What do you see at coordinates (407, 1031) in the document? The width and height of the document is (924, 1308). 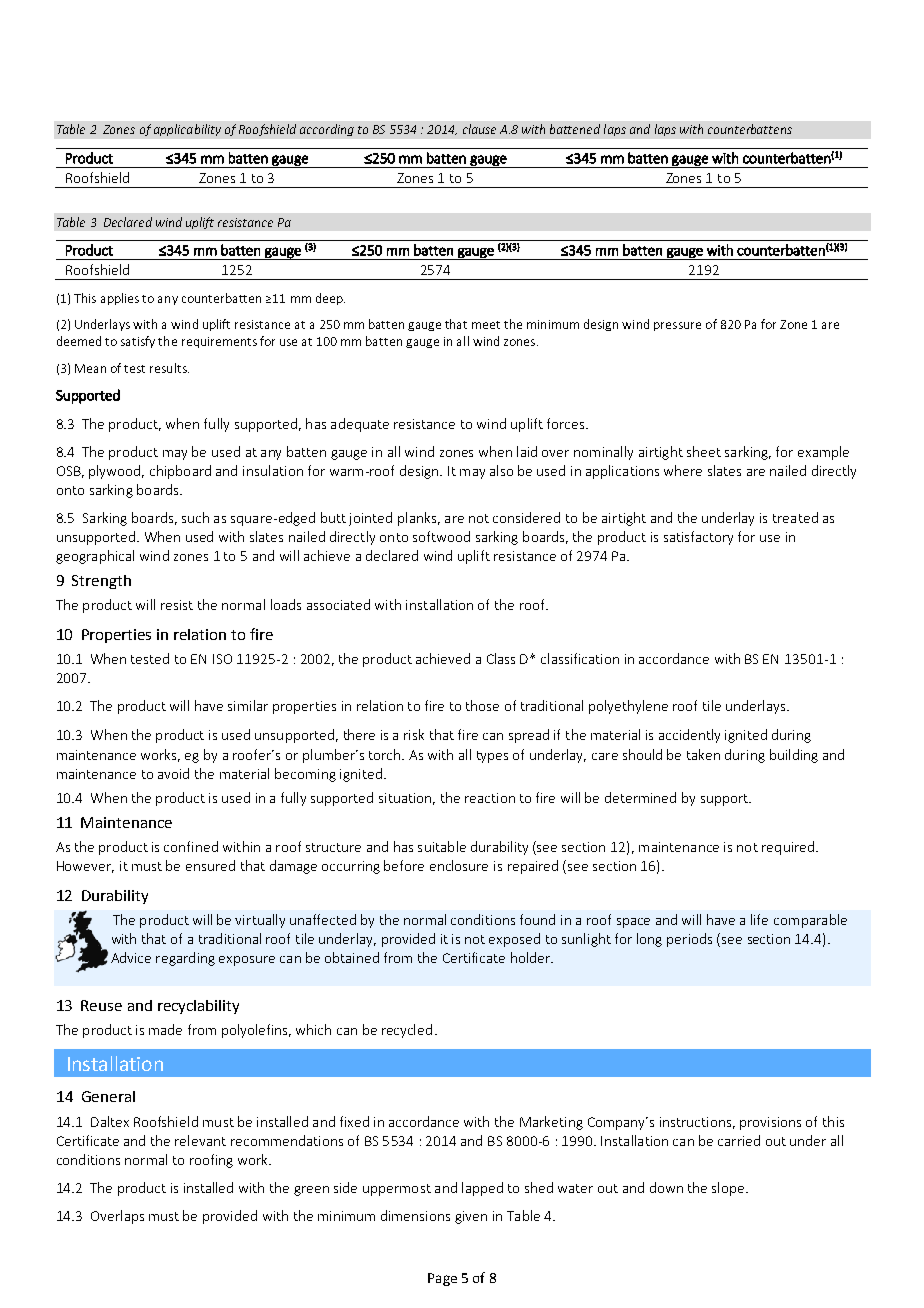 I see `recycled` at bounding box center [407, 1031].
